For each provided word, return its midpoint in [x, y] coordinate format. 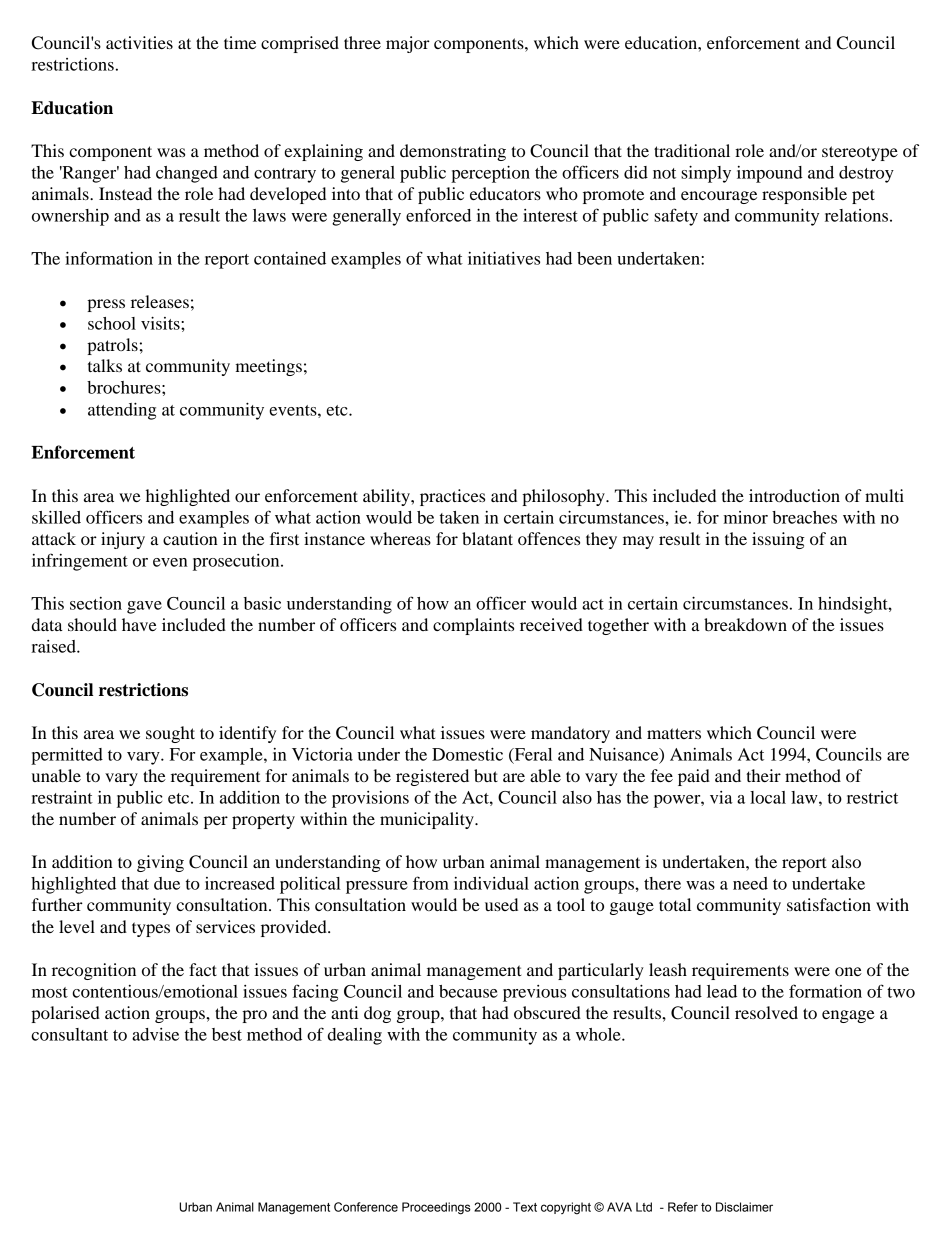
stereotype [860, 153]
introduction [794, 495]
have [139, 624]
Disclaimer [744, 1207]
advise [155, 1034]
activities [139, 42]
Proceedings [436, 1208]
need [750, 883]
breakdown [745, 624]
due [167, 883]
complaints [473, 626]
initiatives [504, 258]
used [501, 904]
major [408, 44]
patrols [112, 346]
